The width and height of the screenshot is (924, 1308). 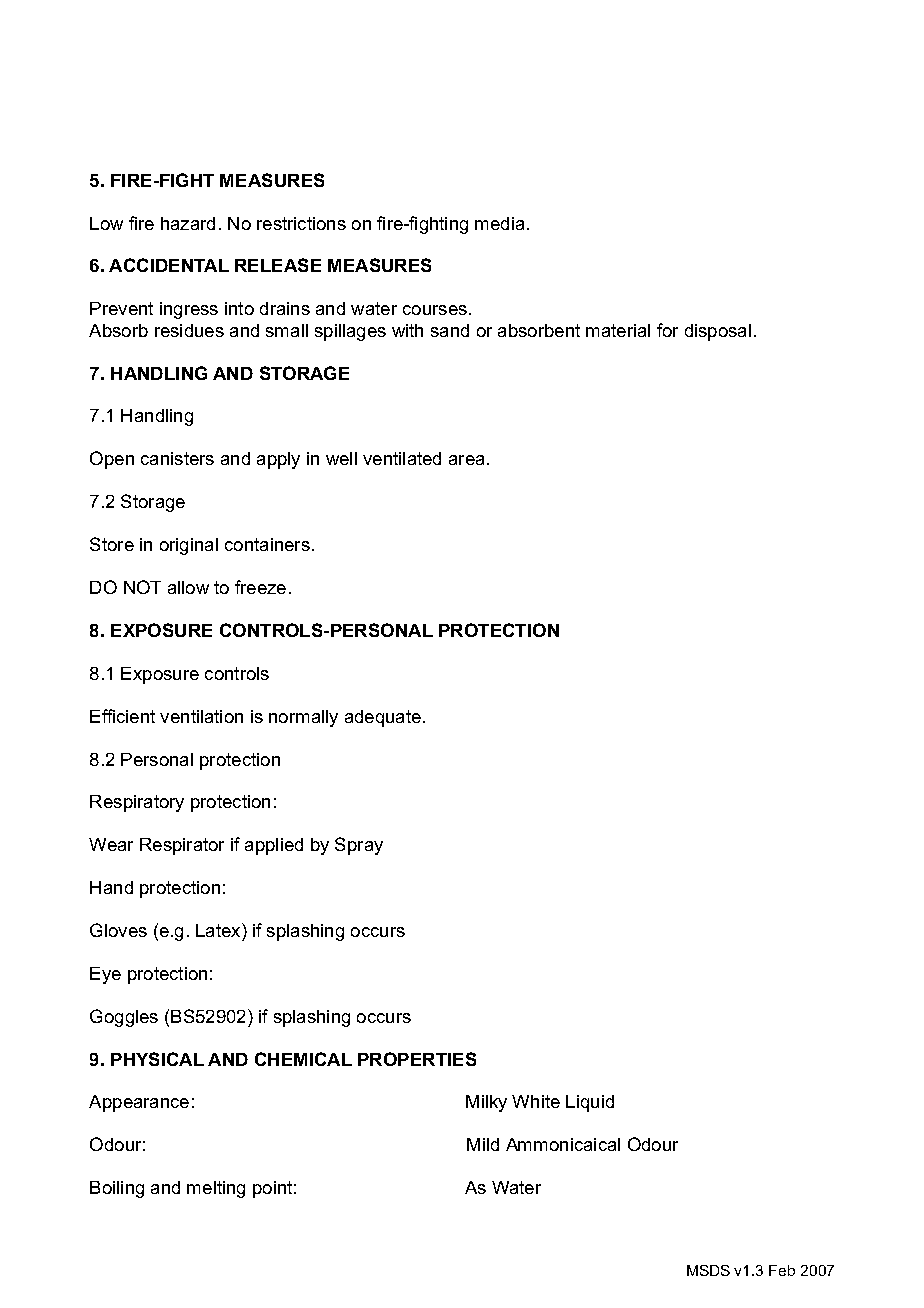 I want to click on disposal, so click(x=718, y=332).
